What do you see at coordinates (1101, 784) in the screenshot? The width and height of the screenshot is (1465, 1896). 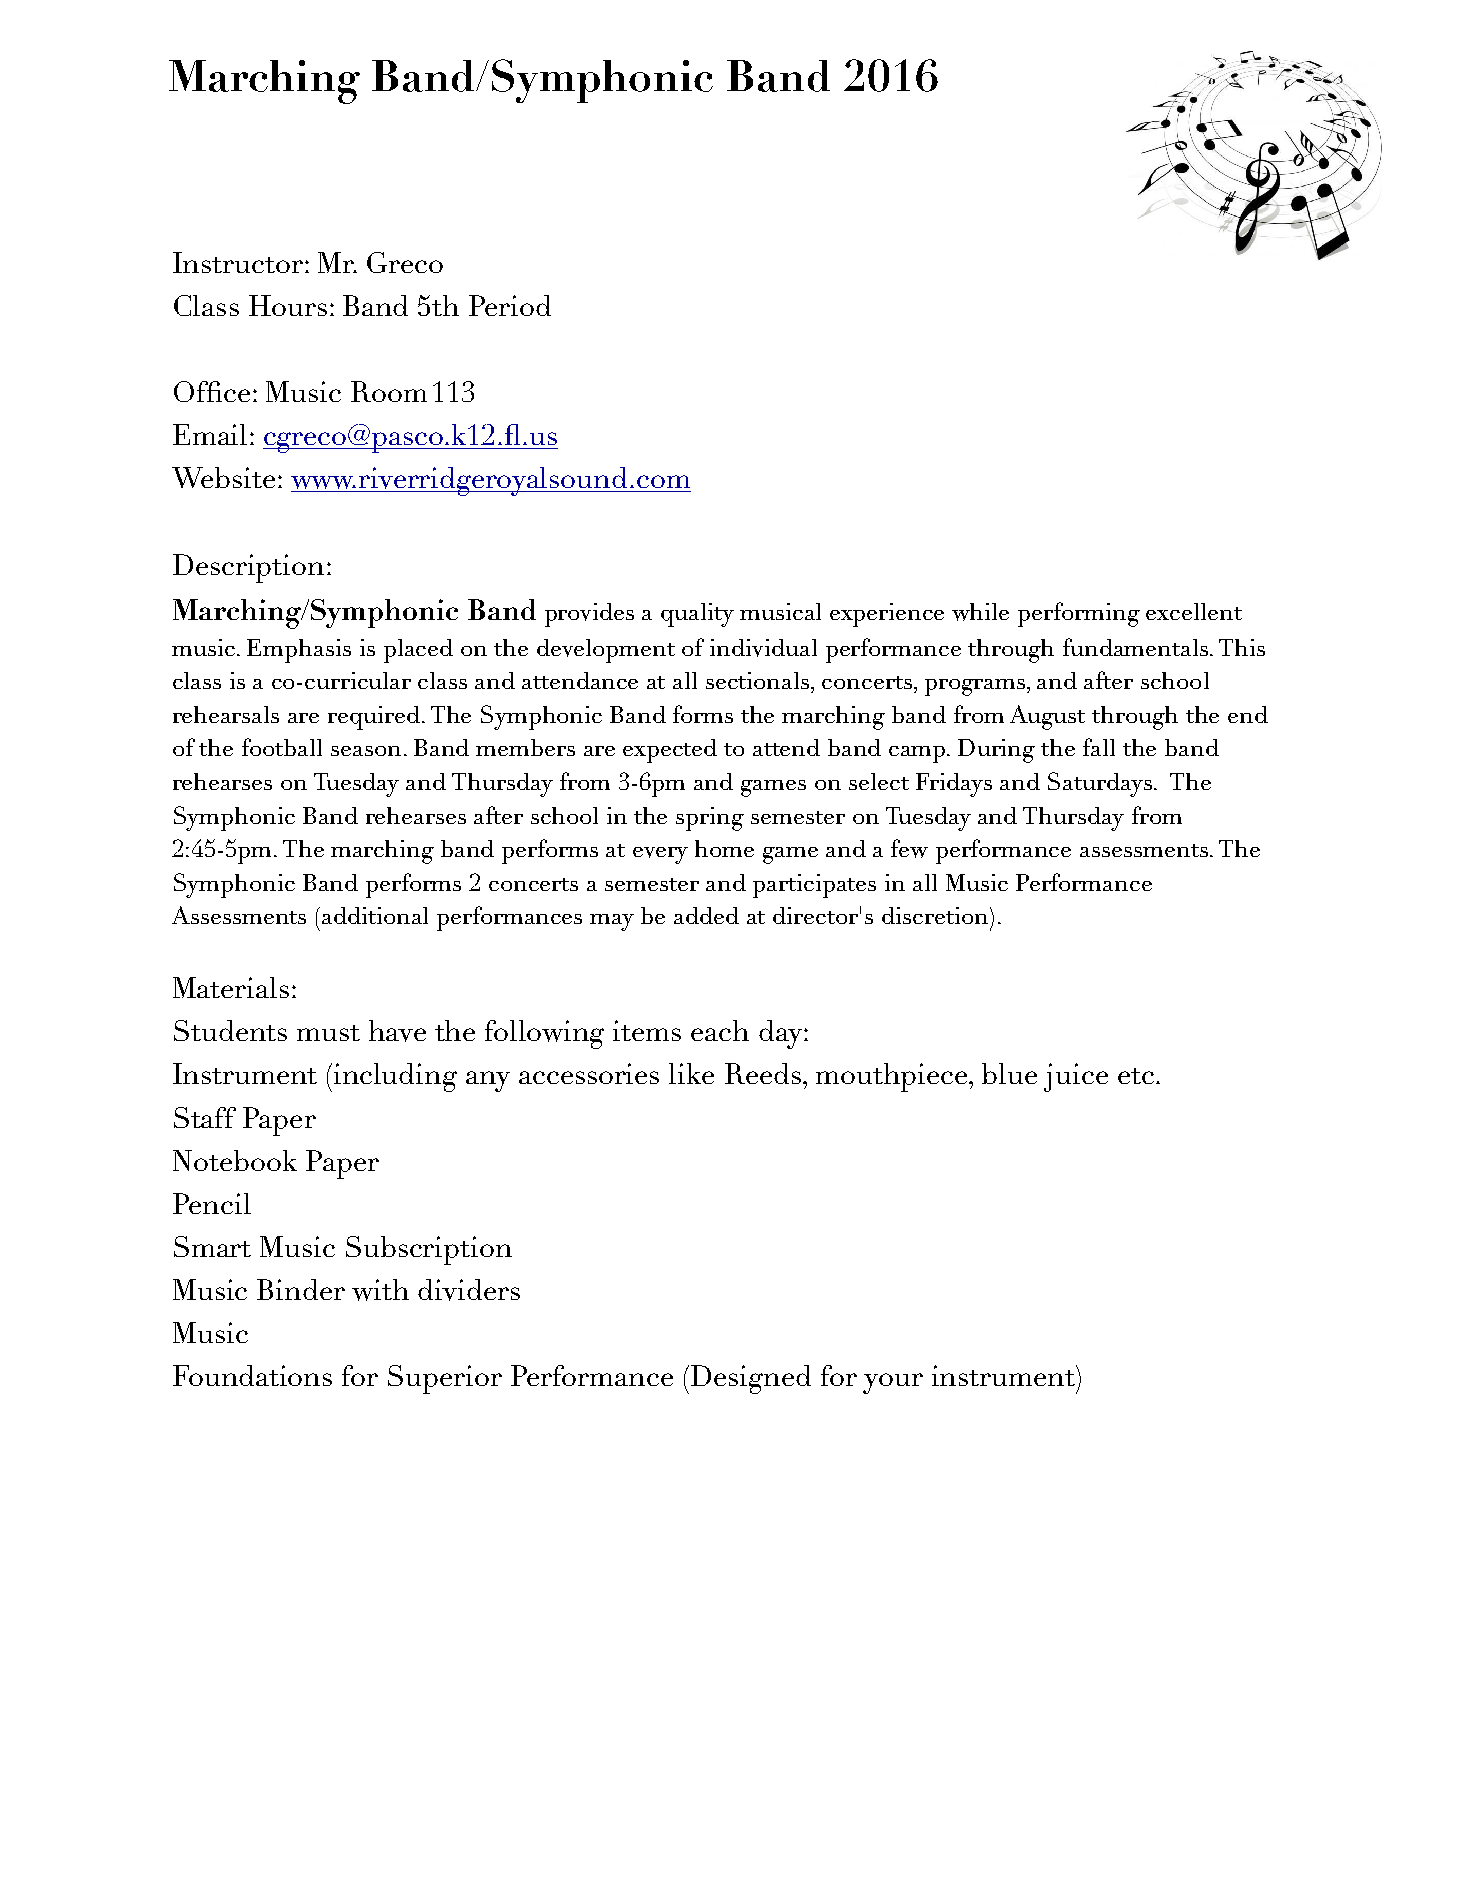 I see `Saturdays` at bounding box center [1101, 784].
